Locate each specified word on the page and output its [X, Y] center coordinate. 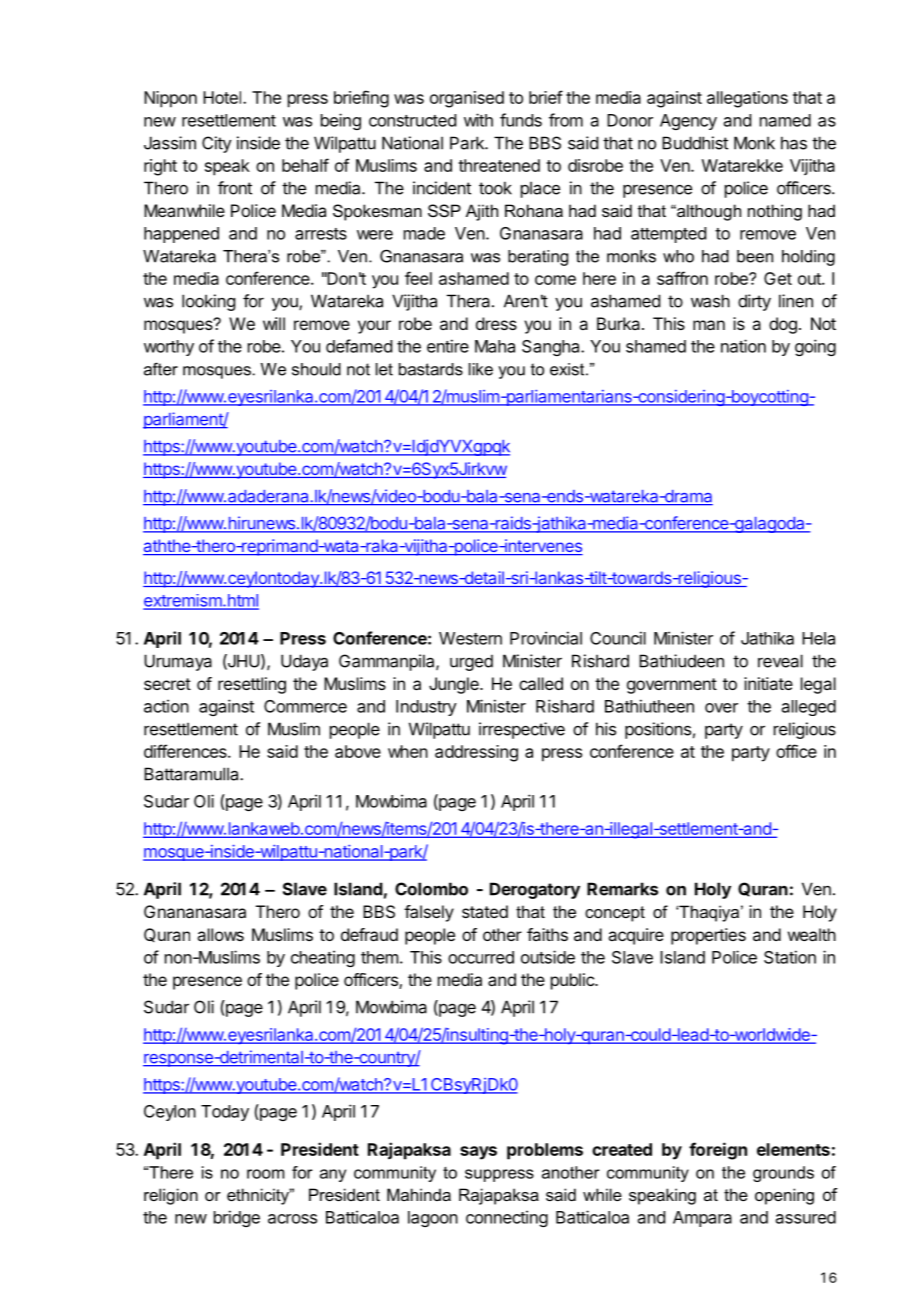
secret [167, 684]
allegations [747, 99]
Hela [818, 638]
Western [470, 638]
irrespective [522, 730]
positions [658, 730]
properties [708, 936]
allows [220, 934]
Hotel [223, 97]
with [478, 120]
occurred [481, 957]
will [274, 323]
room [265, 1174]
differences [186, 751]
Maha [495, 346]
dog [783, 325]
